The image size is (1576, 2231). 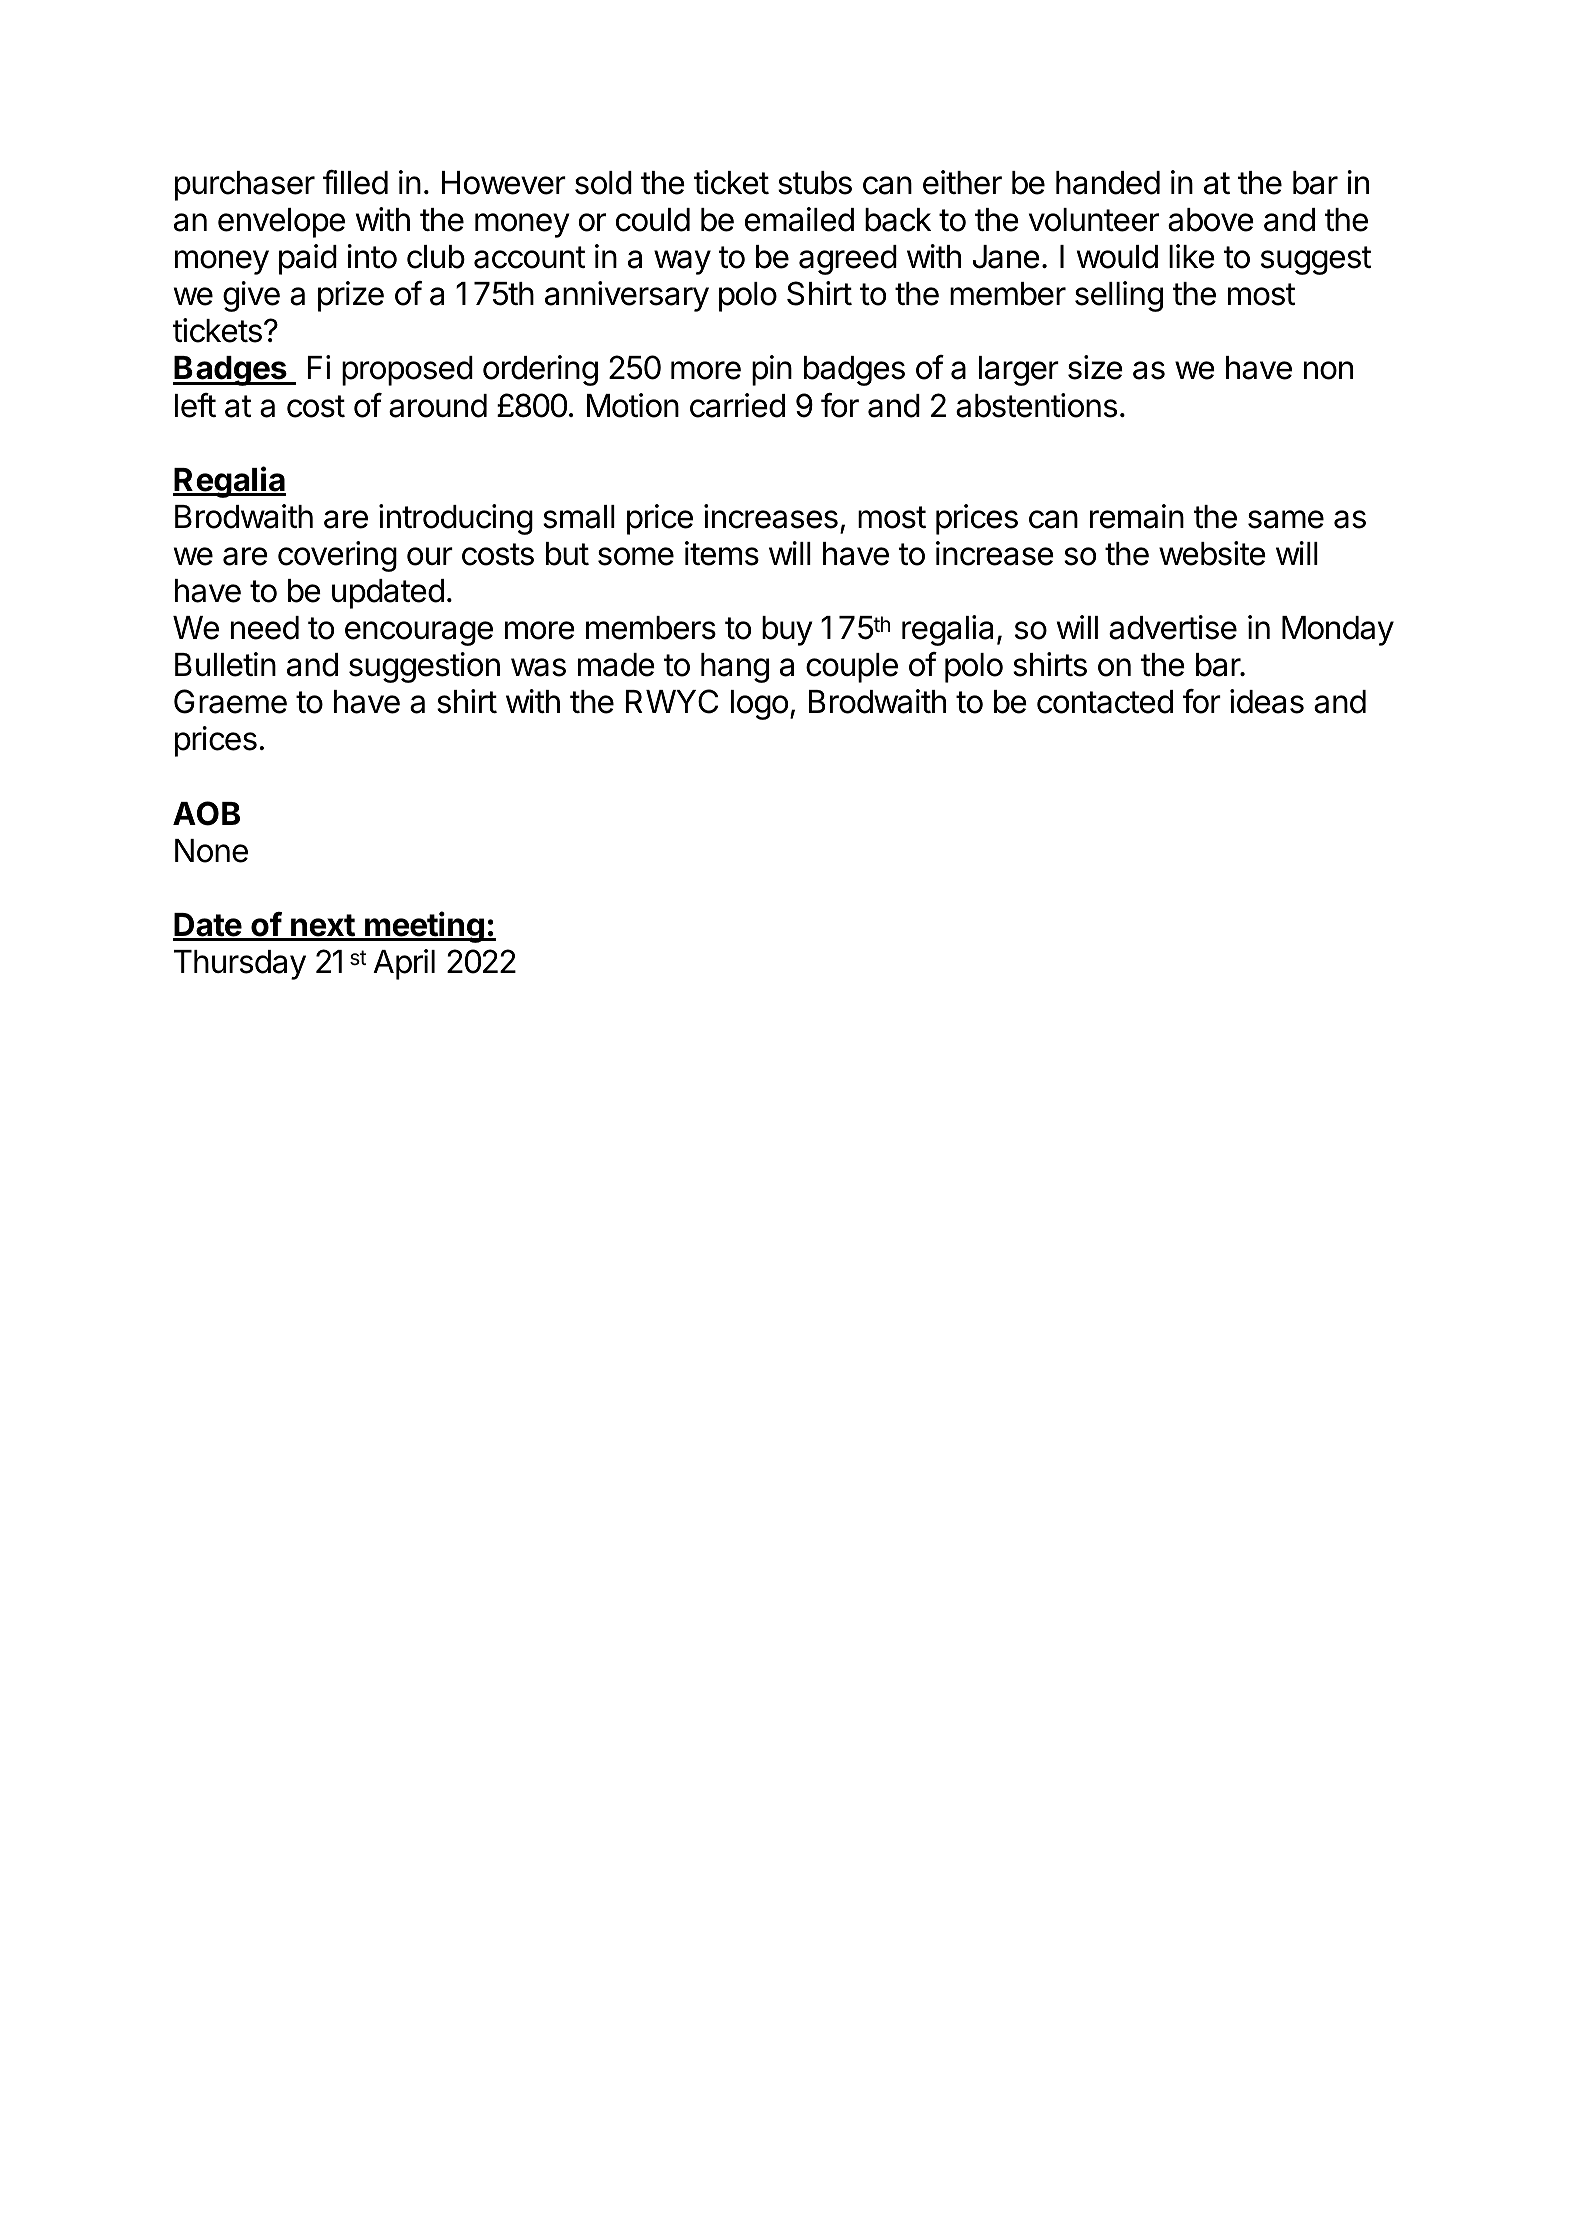 I want to click on items, so click(x=722, y=553).
